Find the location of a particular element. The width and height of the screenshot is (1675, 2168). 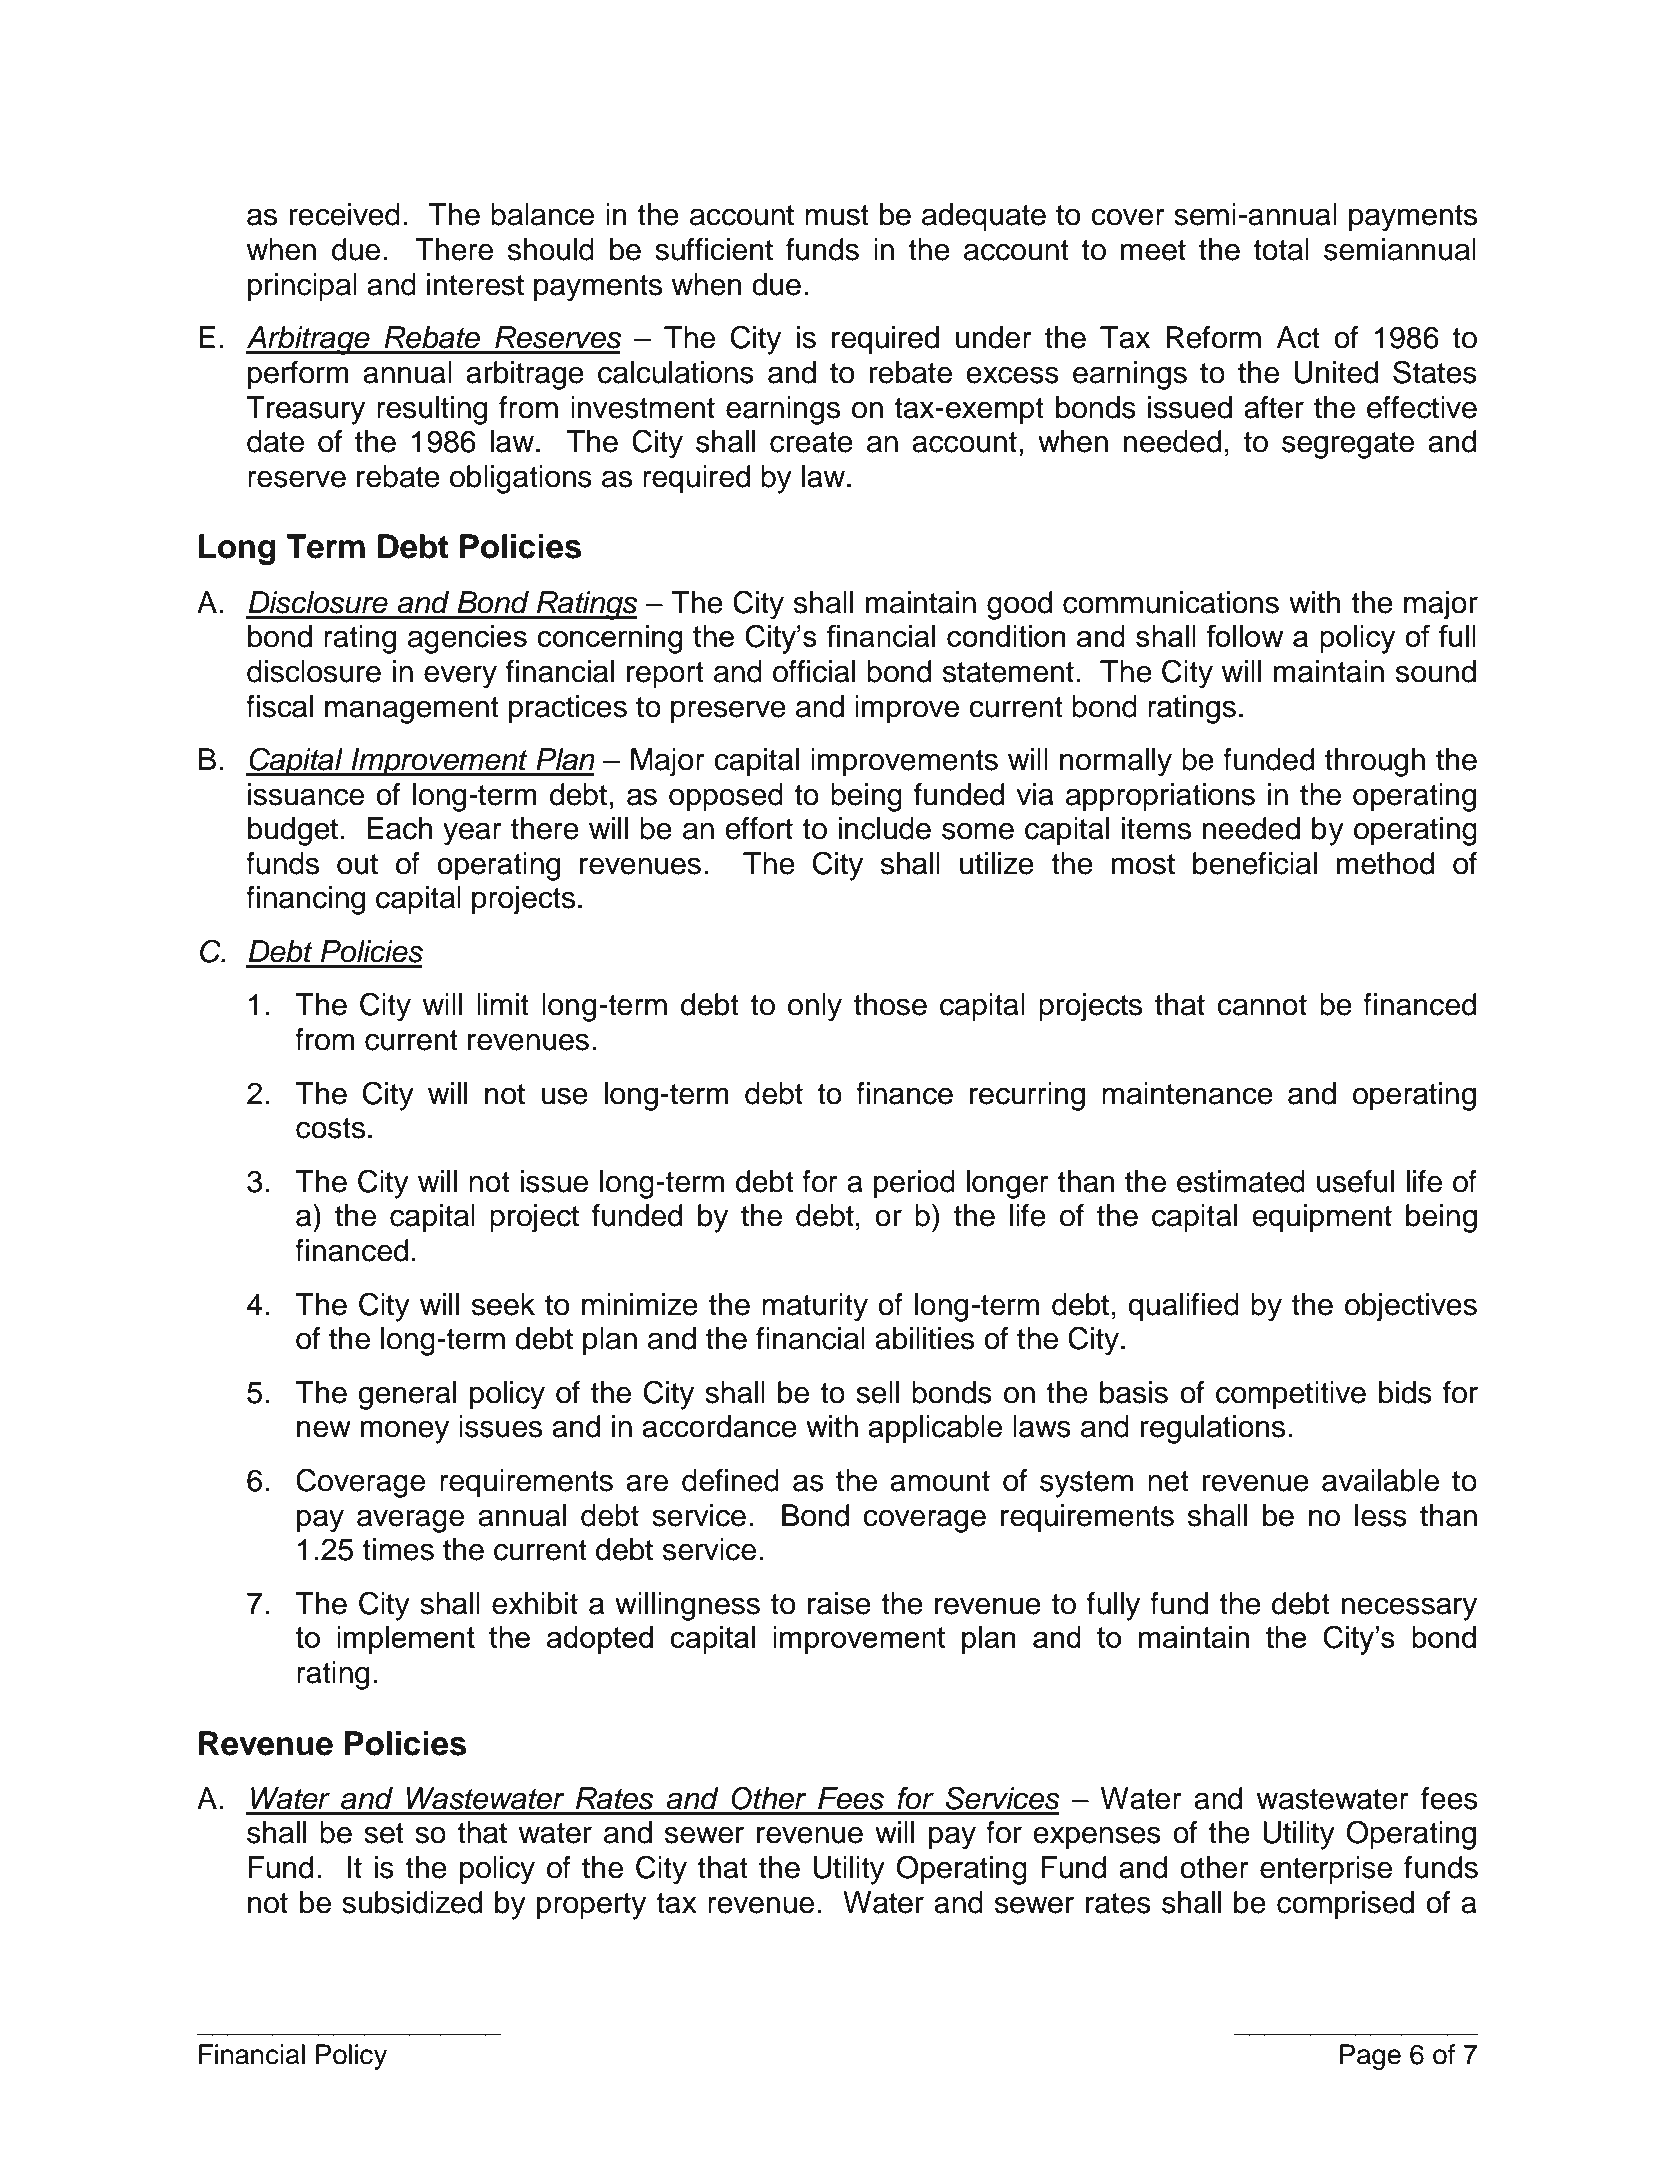

total is located at coordinates (1281, 249).
